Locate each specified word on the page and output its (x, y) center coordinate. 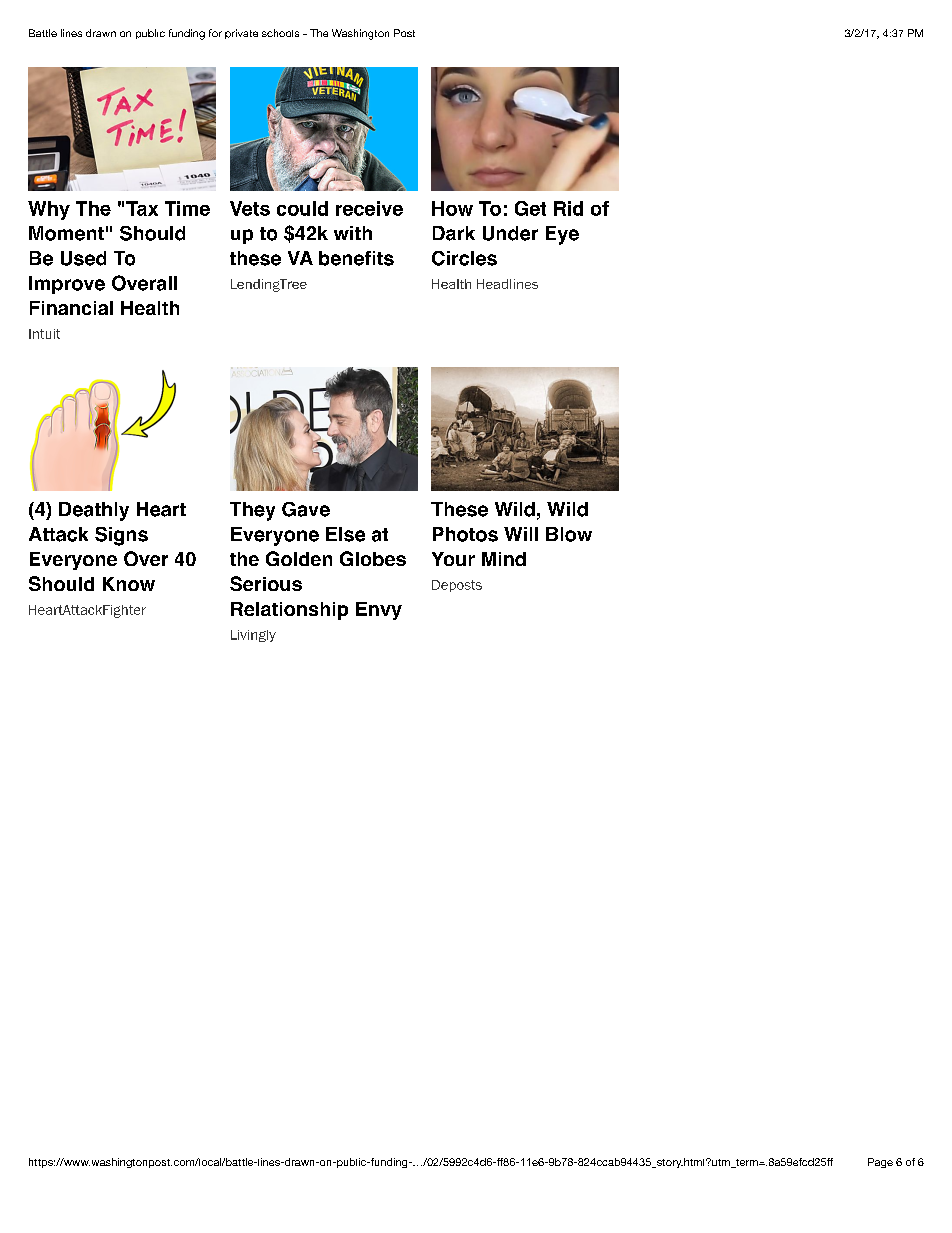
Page (880, 1163)
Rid (568, 208)
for (215, 33)
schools (280, 33)
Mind (504, 559)
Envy (379, 611)
